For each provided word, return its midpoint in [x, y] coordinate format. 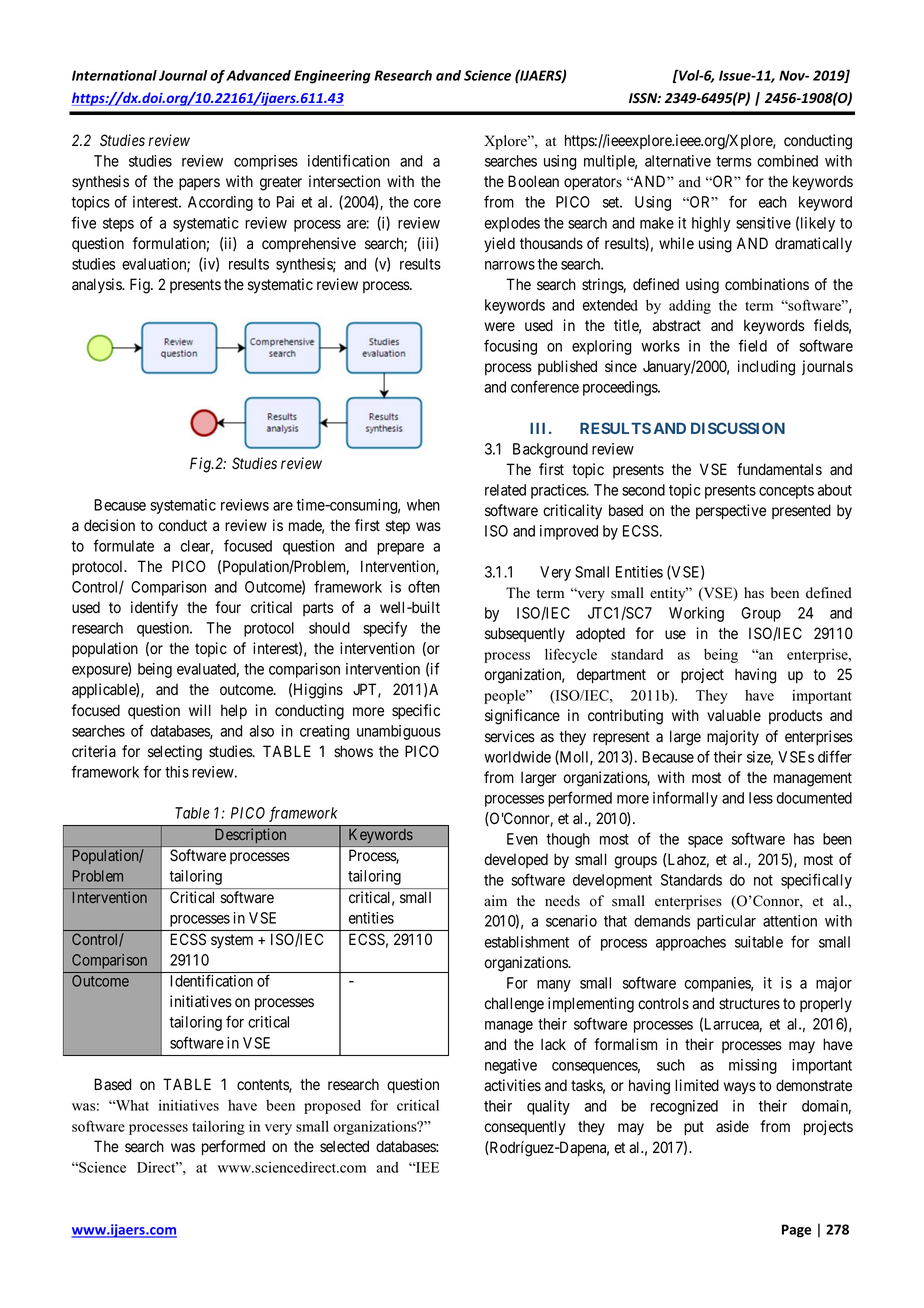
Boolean [533, 181]
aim [495, 900]
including [766, 368]
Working [696, 614]
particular [726, 922]
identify [154, 609]
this [177, 772]
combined [787, 161]
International [114, 75]
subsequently [525, 635]
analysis [97, 286]
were [499, 327]
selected [344, 1146]
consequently [525, 1128]
